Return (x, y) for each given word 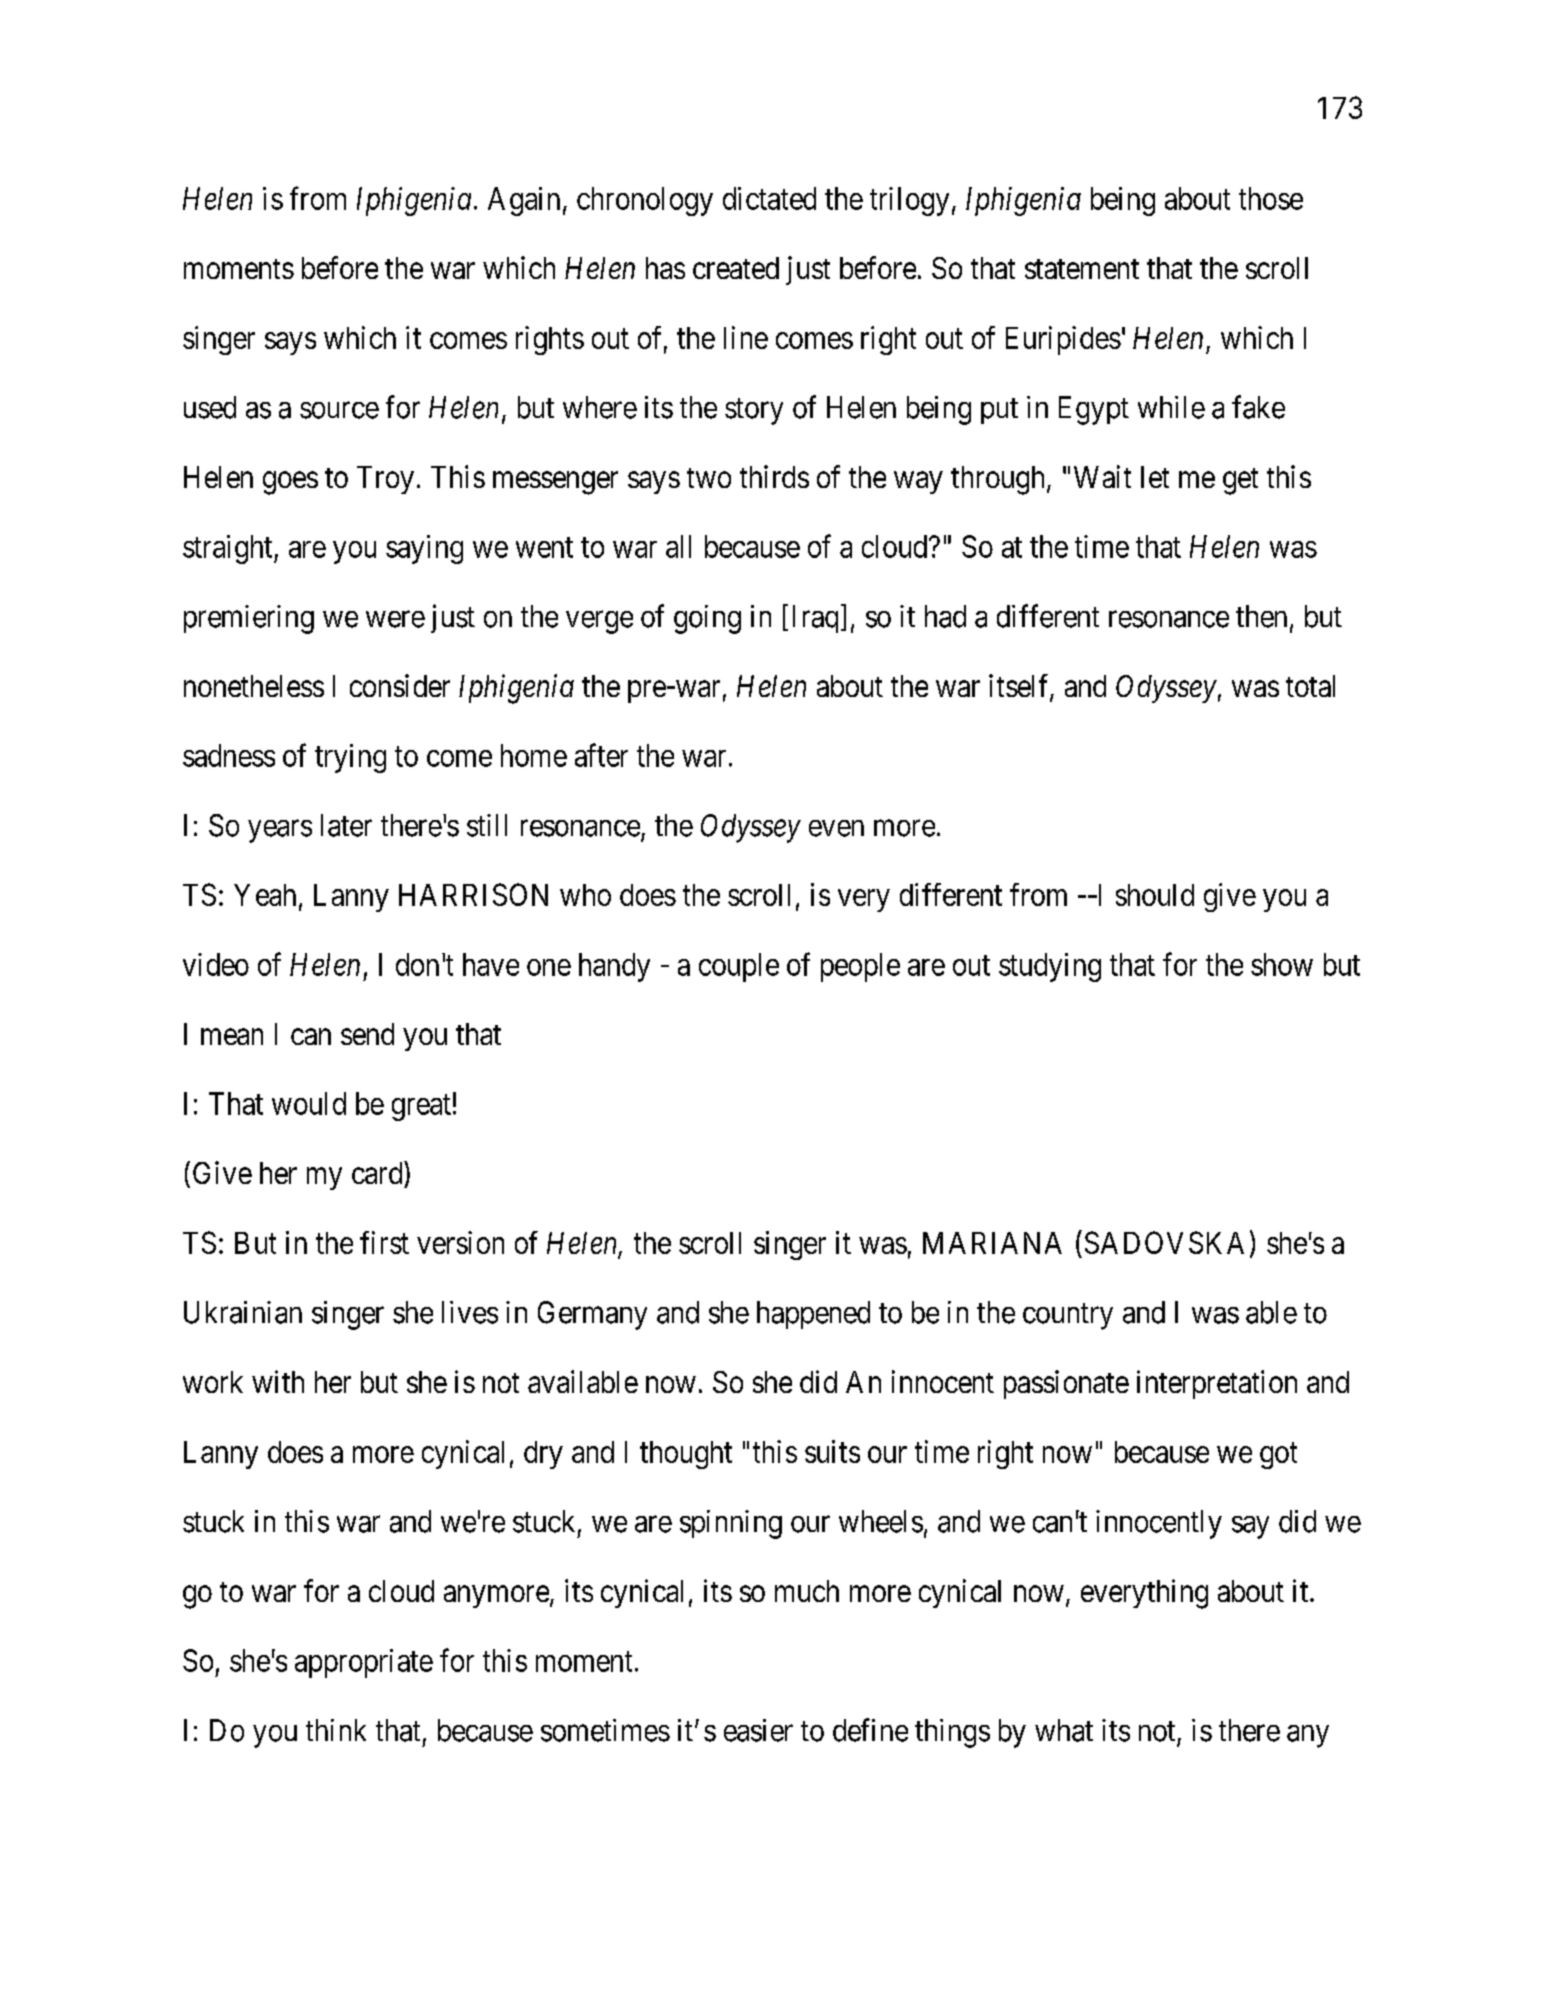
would (309, 1103)
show (1282, 964)
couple (739, 967)
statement (1082, 269)
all (678, 546)
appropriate (364, 1663)
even (836, 828)
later (346, 825)
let (1155, 477)
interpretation (1217, 1384)
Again (524, 201)
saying (424, 549)
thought (686, 1455)
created (736, 268)
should (1155, 895)
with (278, 1381)
